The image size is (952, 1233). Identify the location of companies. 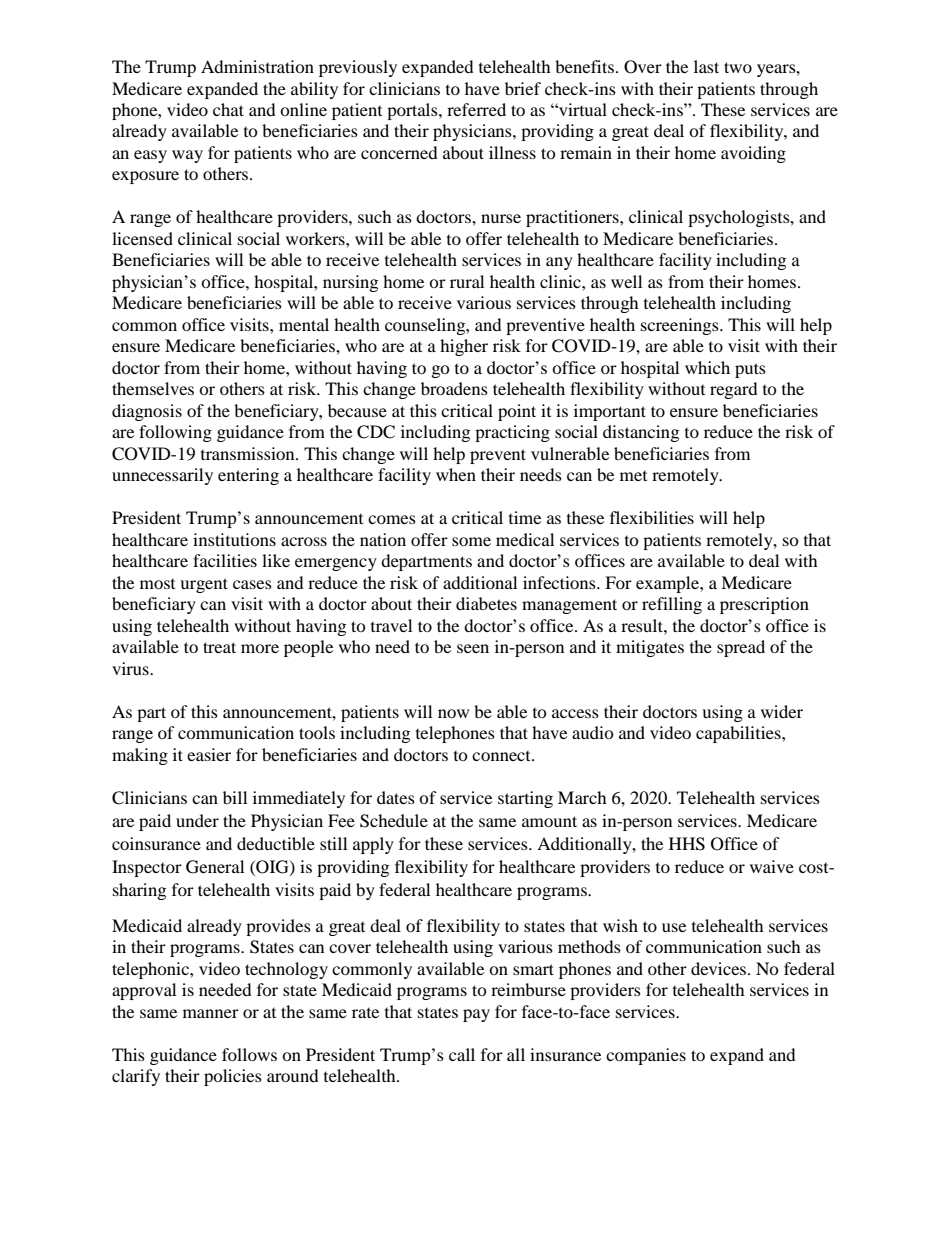
(646, 1056).
